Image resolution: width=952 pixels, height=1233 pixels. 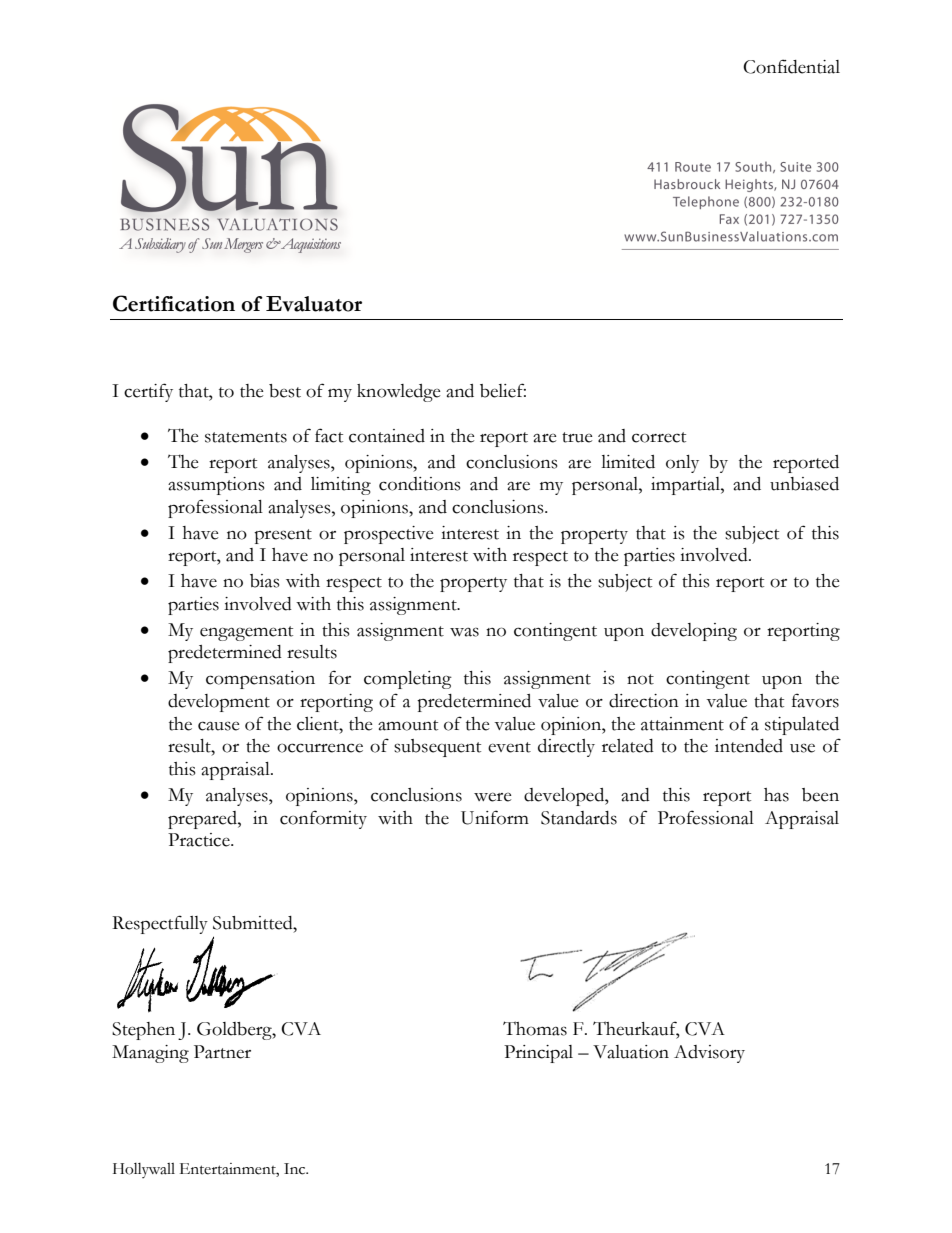 I want to click on belief, so click(x=503, y=390).
